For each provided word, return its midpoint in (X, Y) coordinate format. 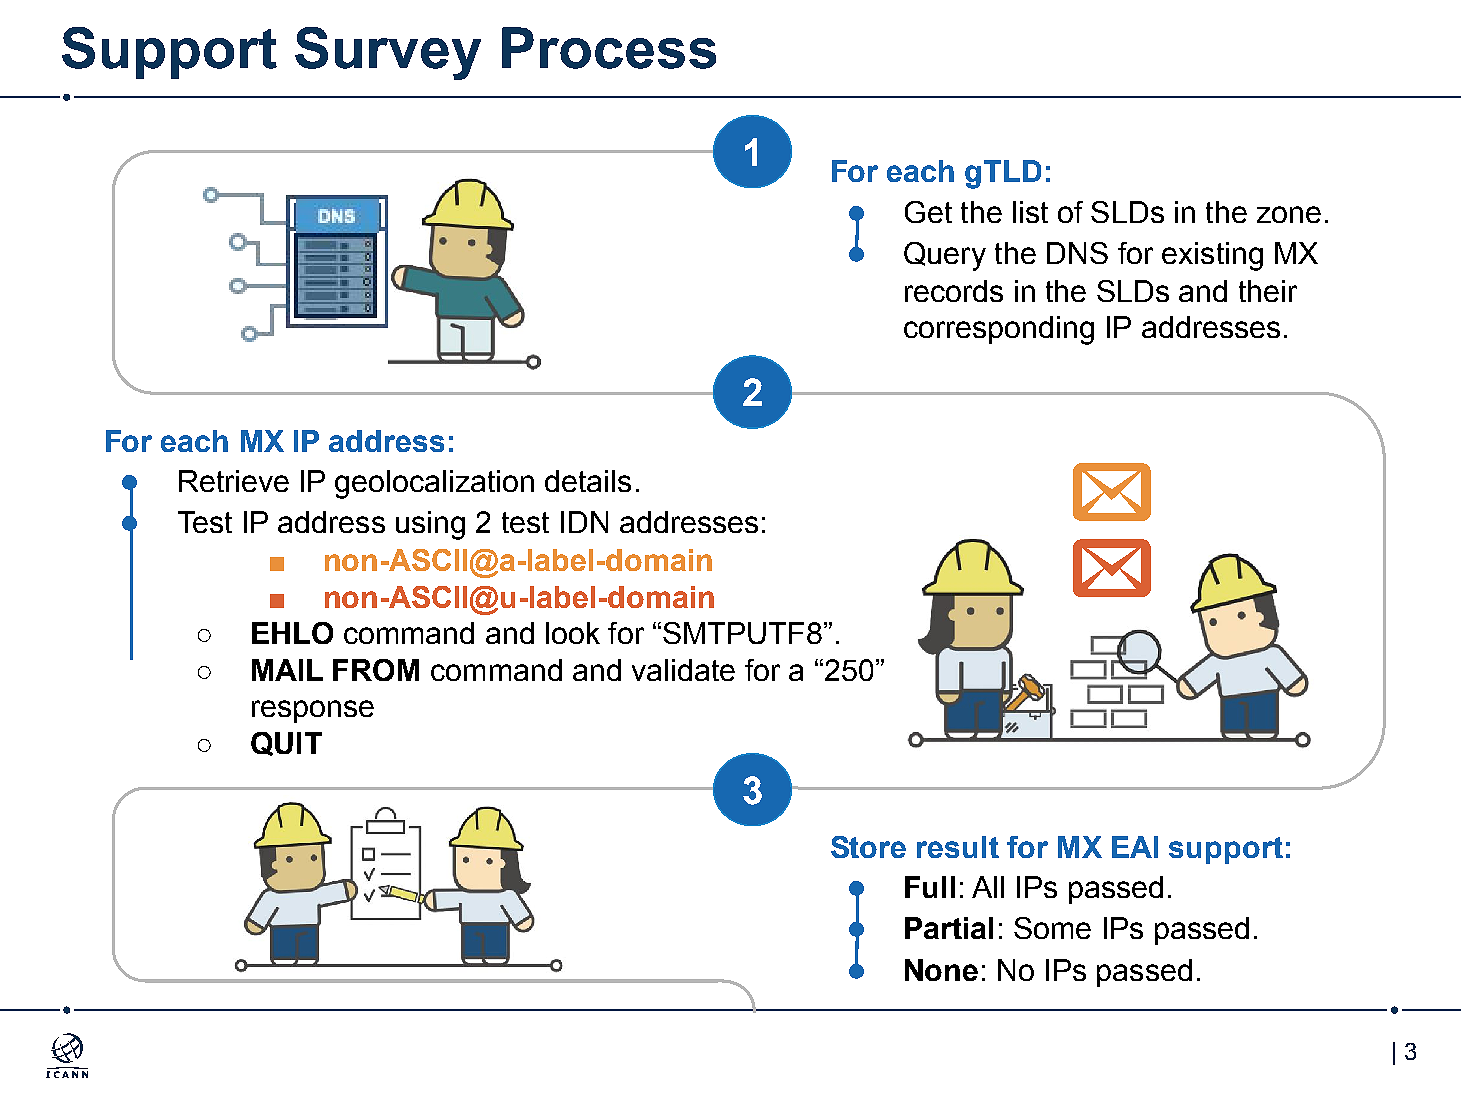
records (954, 291)
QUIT (286, 744)
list (1030, 212)
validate (683, 670)
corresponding (999, 330)
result (958, 847)
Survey (388, 53)
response (313, 711)
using (430, 525)
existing (1212, 256)
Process (609, 48)
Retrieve (234, 481)
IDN (584, 522)
